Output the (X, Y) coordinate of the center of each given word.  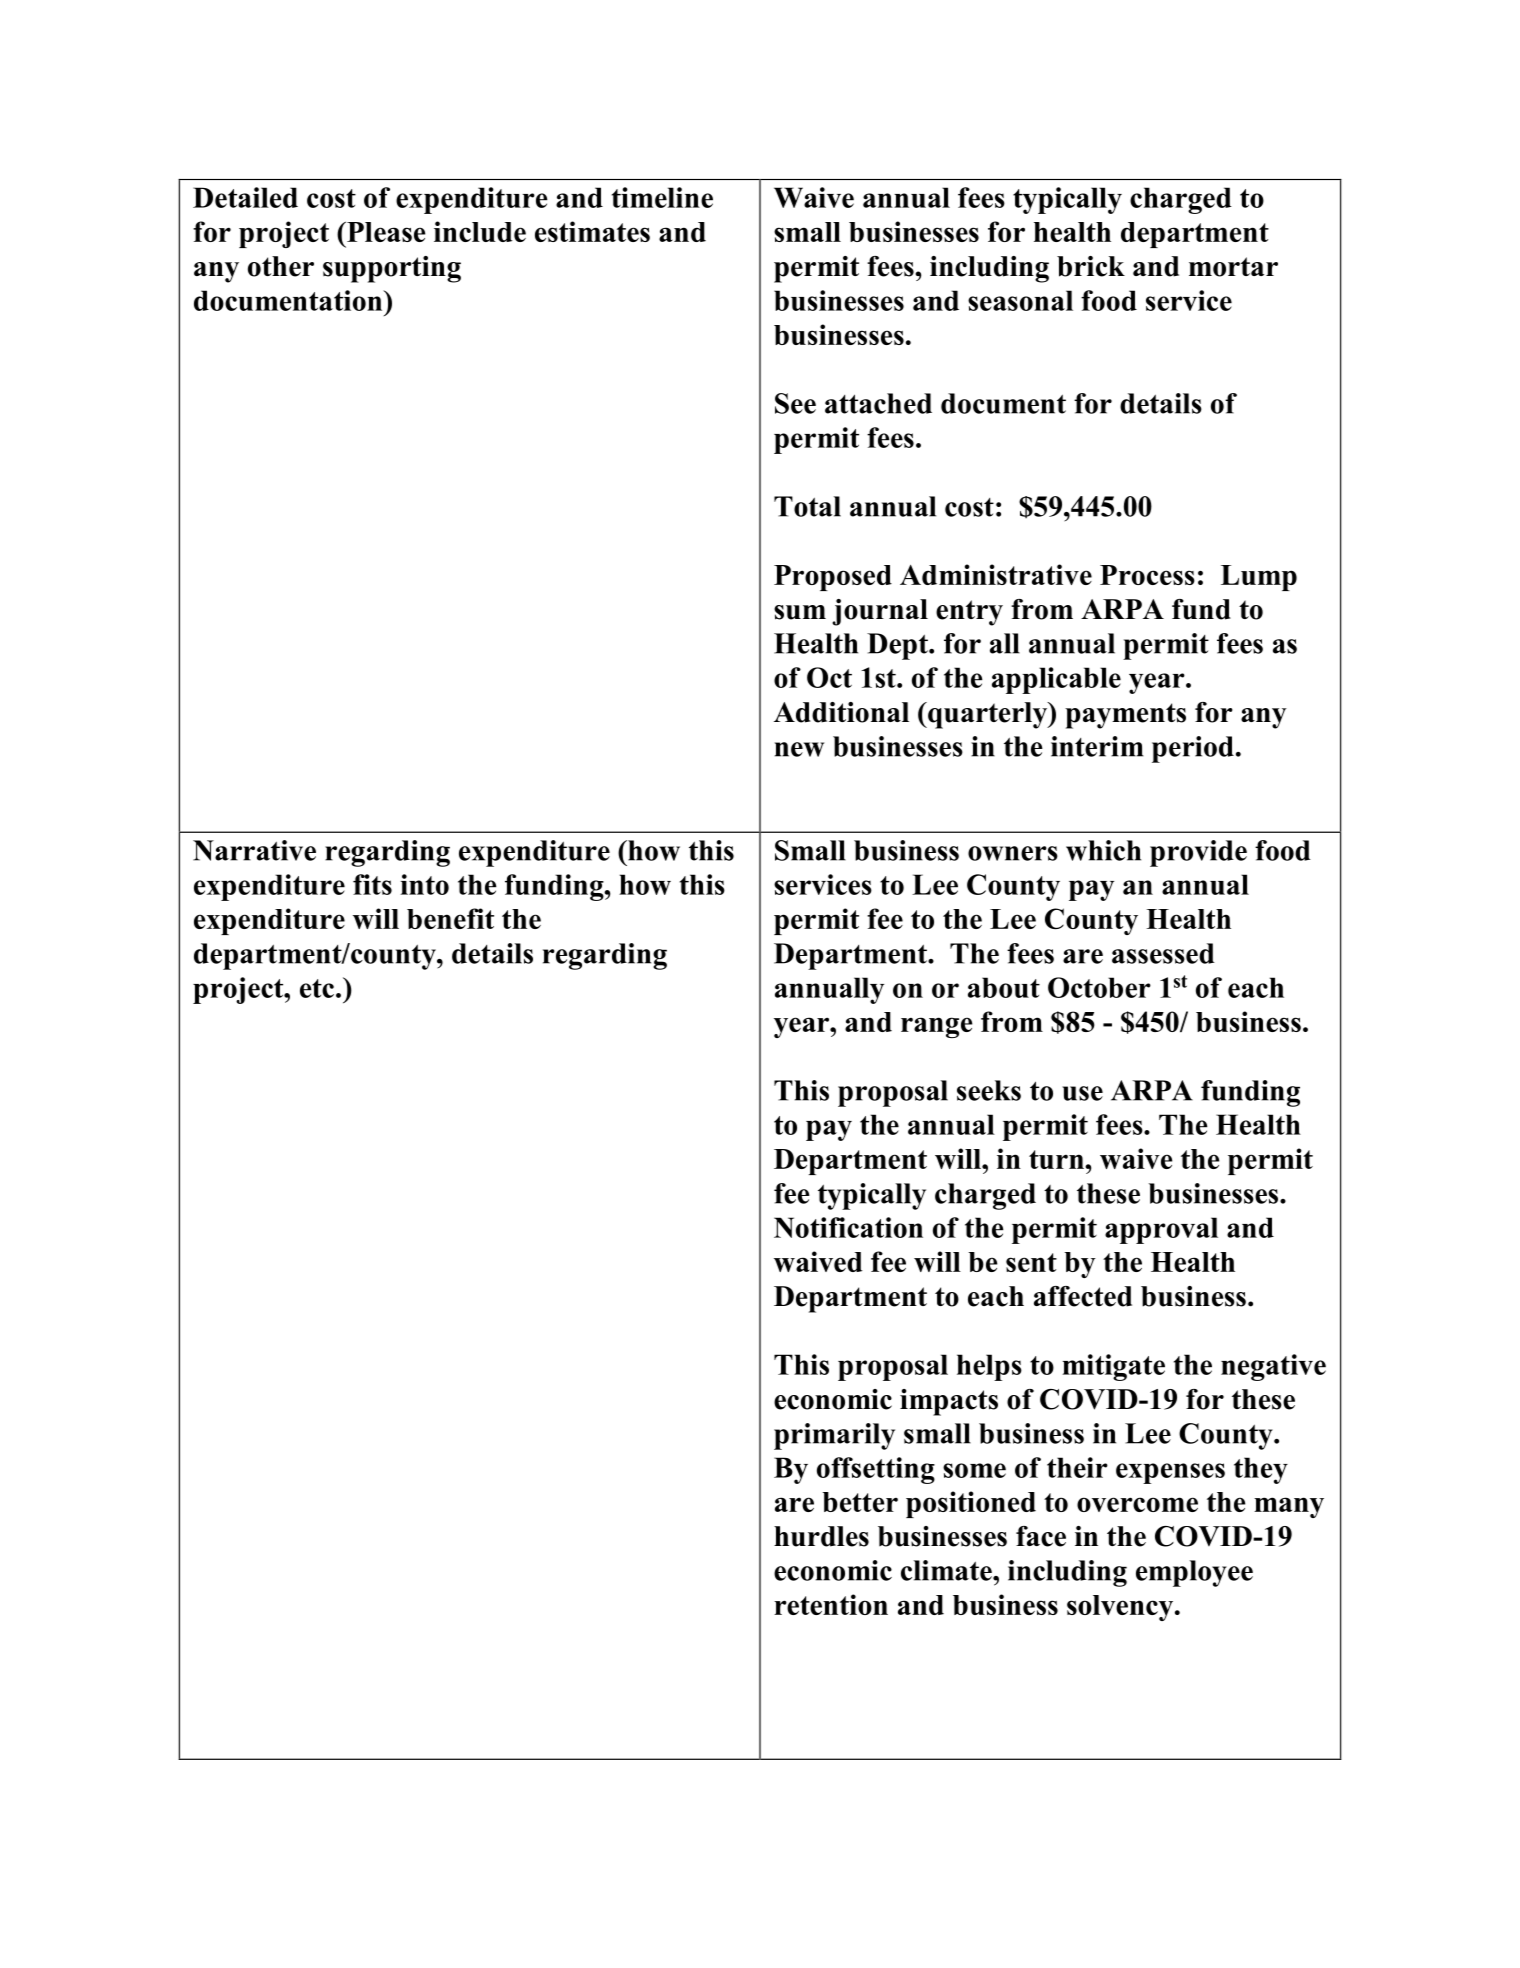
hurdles (821, 1536)
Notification (848, 1227)
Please (385, 232)
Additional (841, 712)
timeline (662, 197)
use (1082, 1093)
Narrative (254, 850)
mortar (1233, 267)
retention (831, 1604)
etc (318, 988)
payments (1125, 716)
